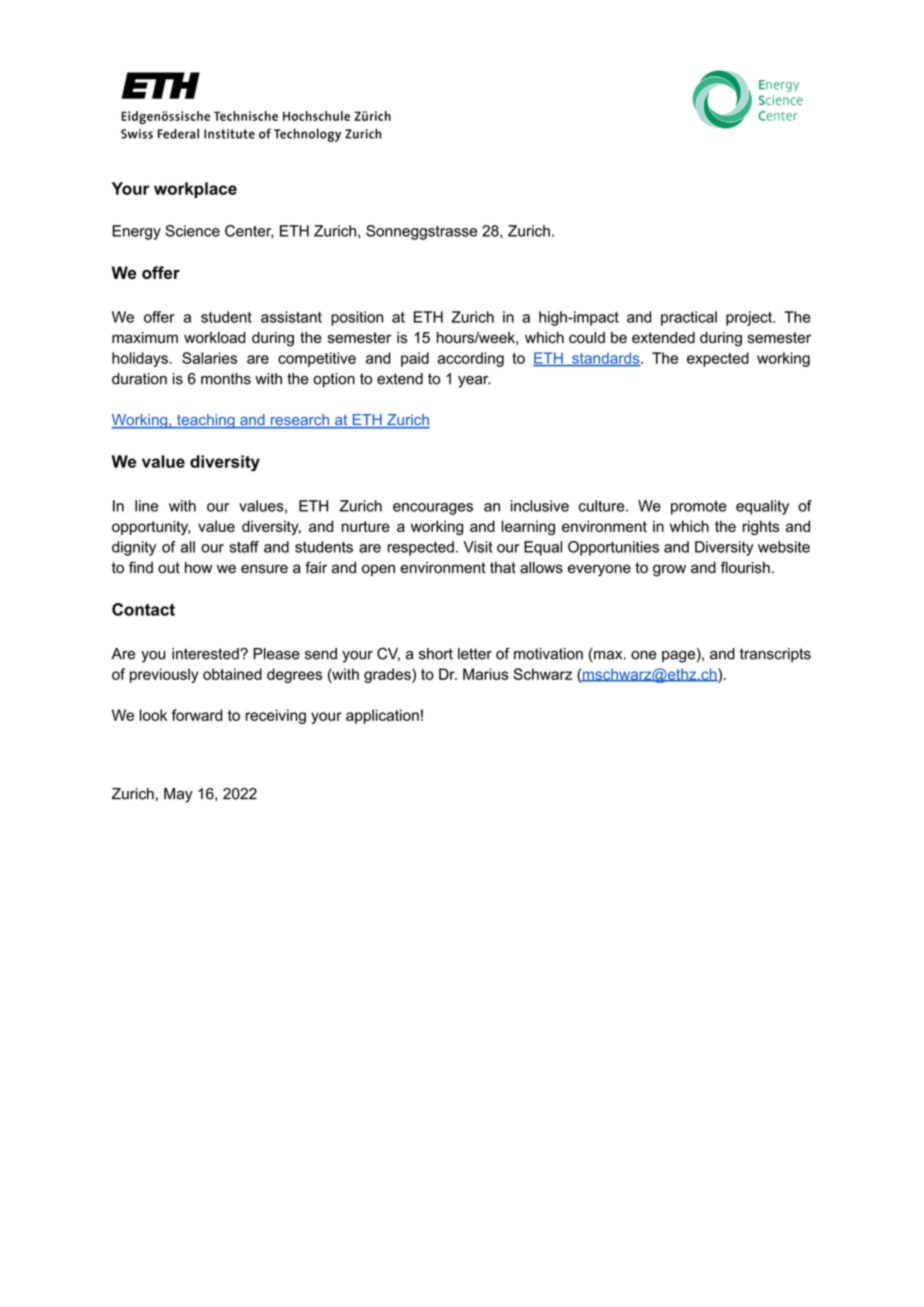 The width and height of the screenshot is (924, 1307). Describe the element at coordinates (178, 795) in the screenshot. I see `May` at that location.
